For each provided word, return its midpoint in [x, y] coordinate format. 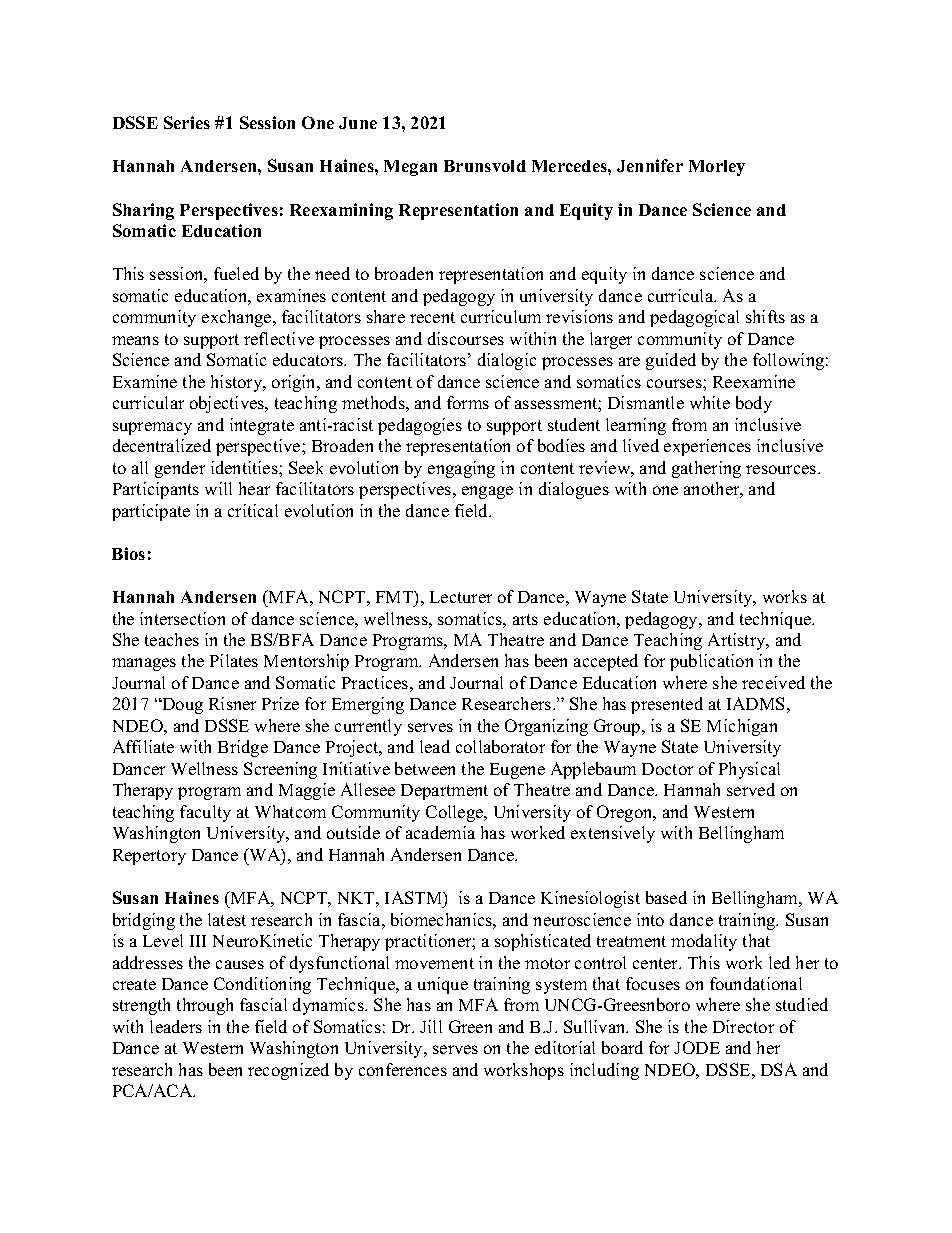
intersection [182, 618]
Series [187, 122]
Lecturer [461, 597]
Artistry [738, 641]
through [205, 1006]
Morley [717, 168]
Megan [410, 168]
